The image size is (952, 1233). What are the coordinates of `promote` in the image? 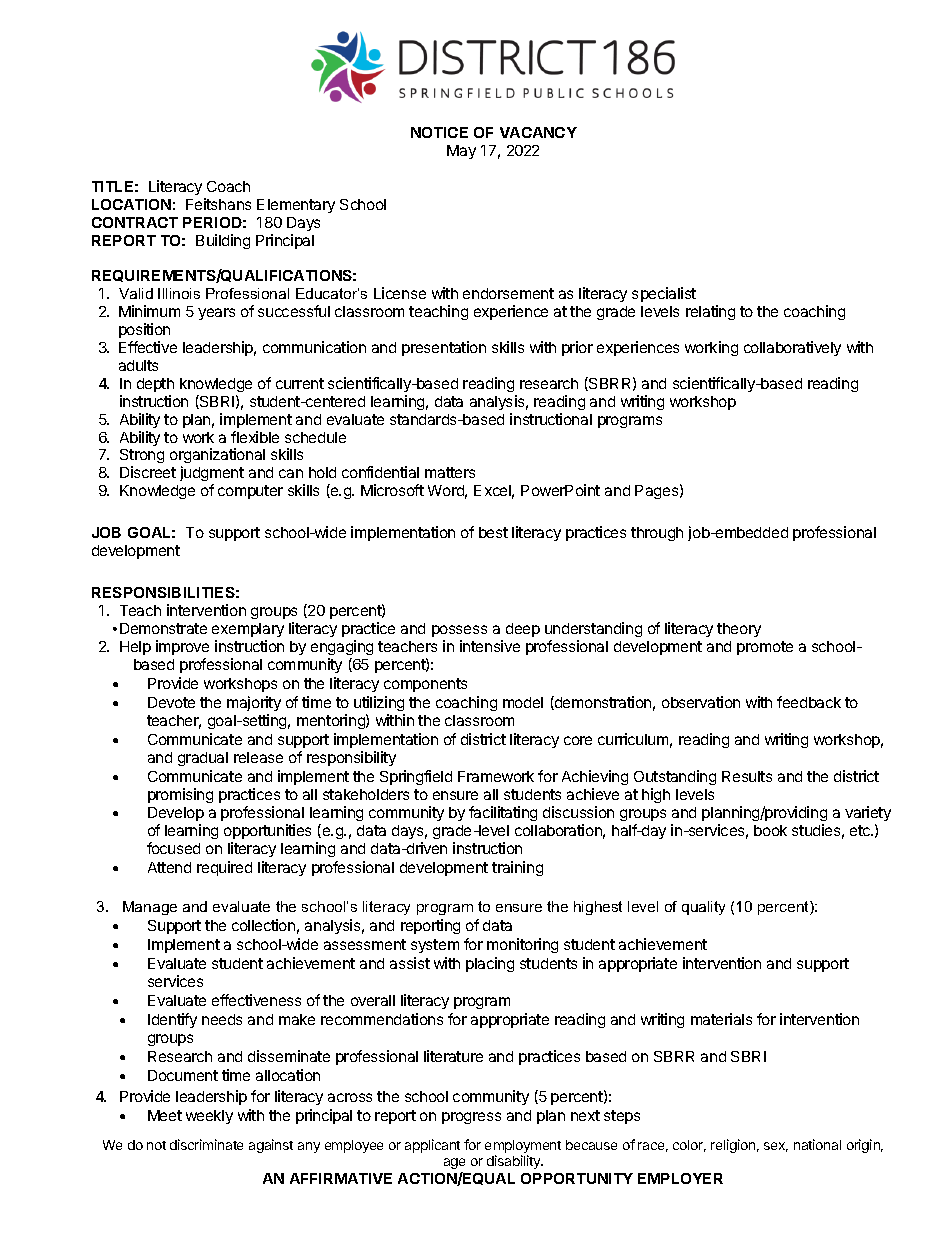 It's located at (765, 648).
